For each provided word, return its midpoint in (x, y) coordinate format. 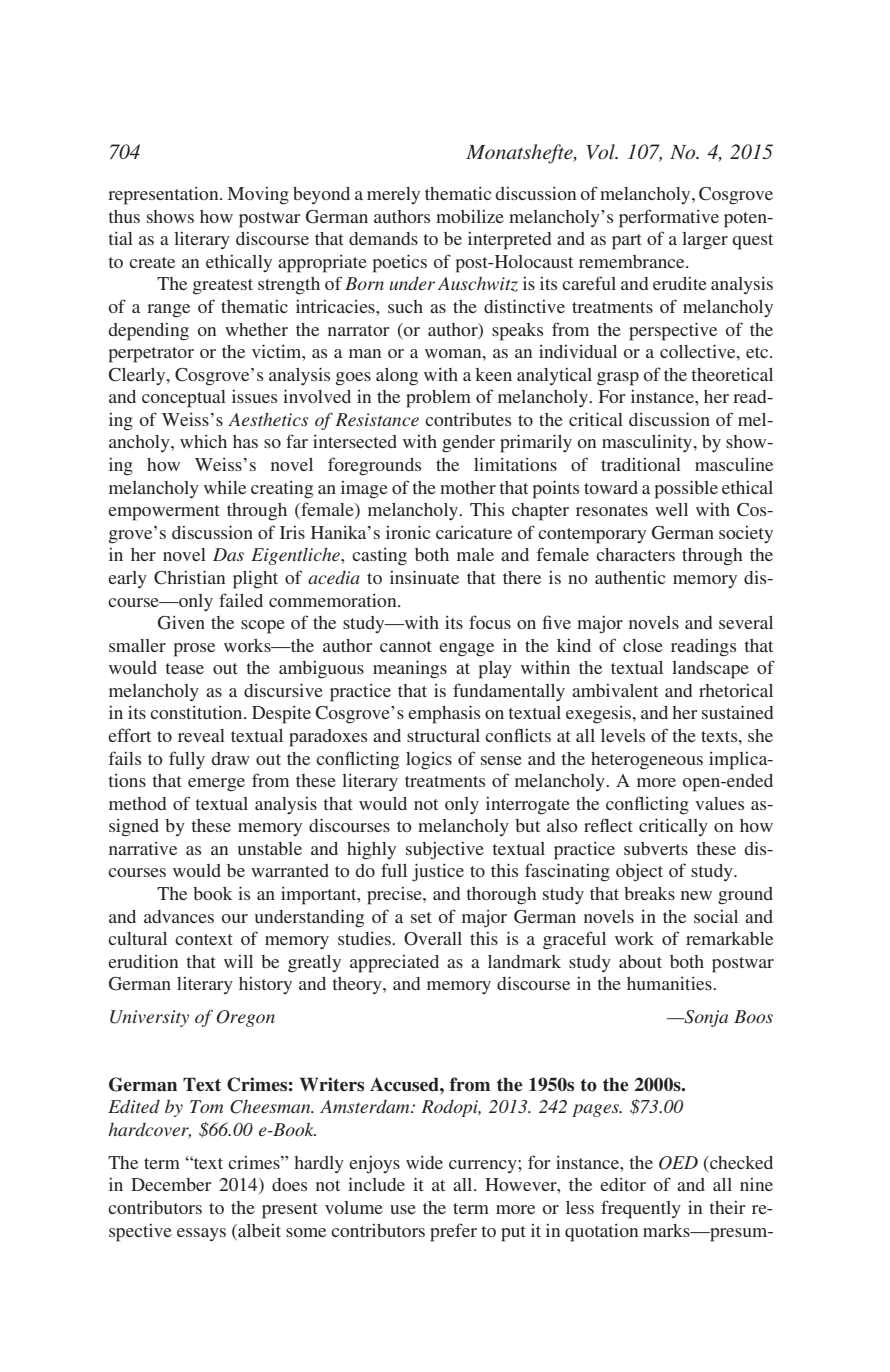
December (171, 1184)
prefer (453, 1232)
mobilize (470, 216)
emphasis (444, 714)
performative (669, 218)
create (152, 262)
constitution (197, 712)
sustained (737, 712)
